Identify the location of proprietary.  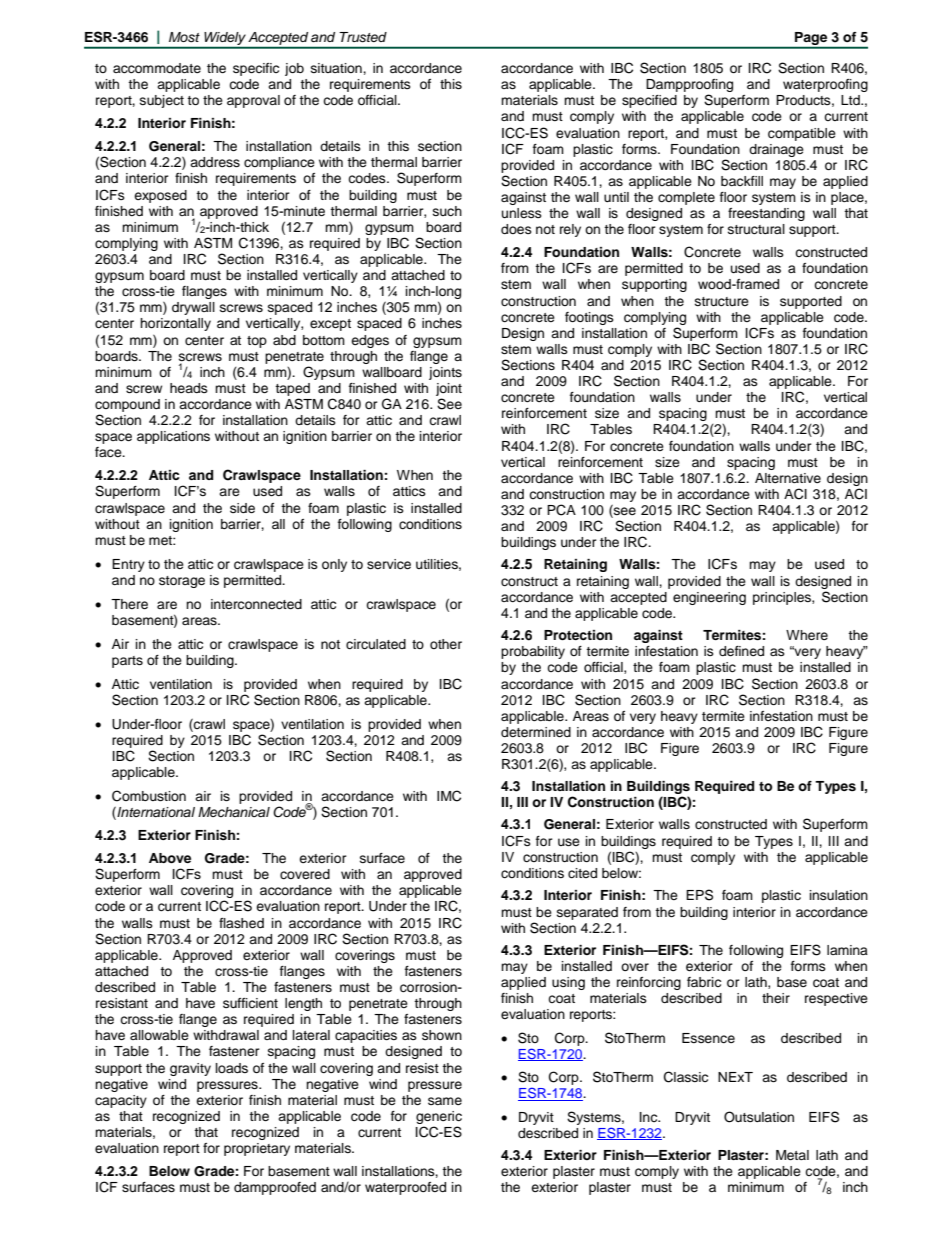
(257, 1149).
